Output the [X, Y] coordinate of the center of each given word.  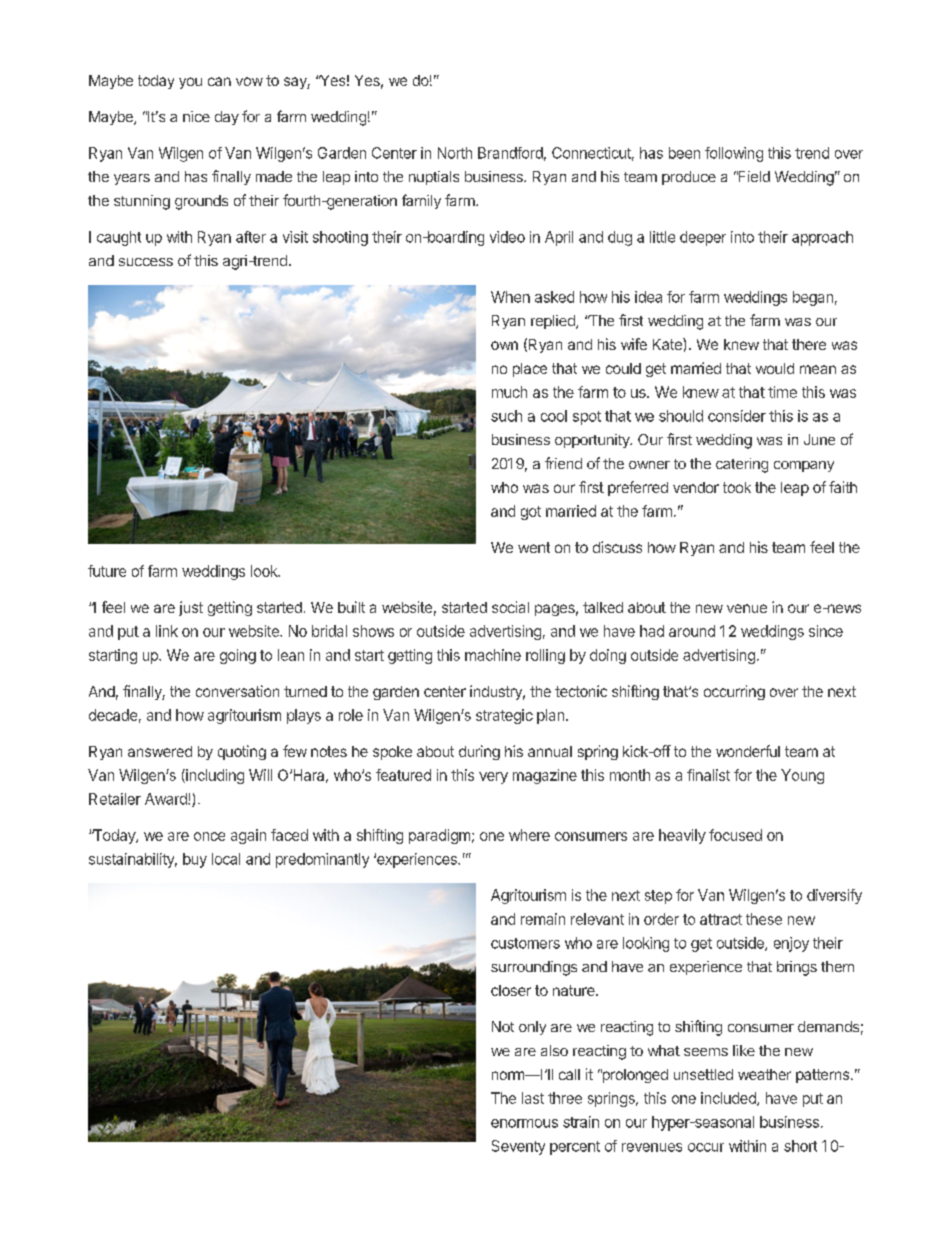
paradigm [439, 836]
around [692, 631]
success [146, 262]
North [455, 153]
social [510, 607]
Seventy [518, 1147]
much [509, 392]
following [734, 154]
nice [196, 116]
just [191, 608]
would [775, 368]
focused [735, 835]
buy [195, 860]
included [729, 1099]
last [533, 1098]
